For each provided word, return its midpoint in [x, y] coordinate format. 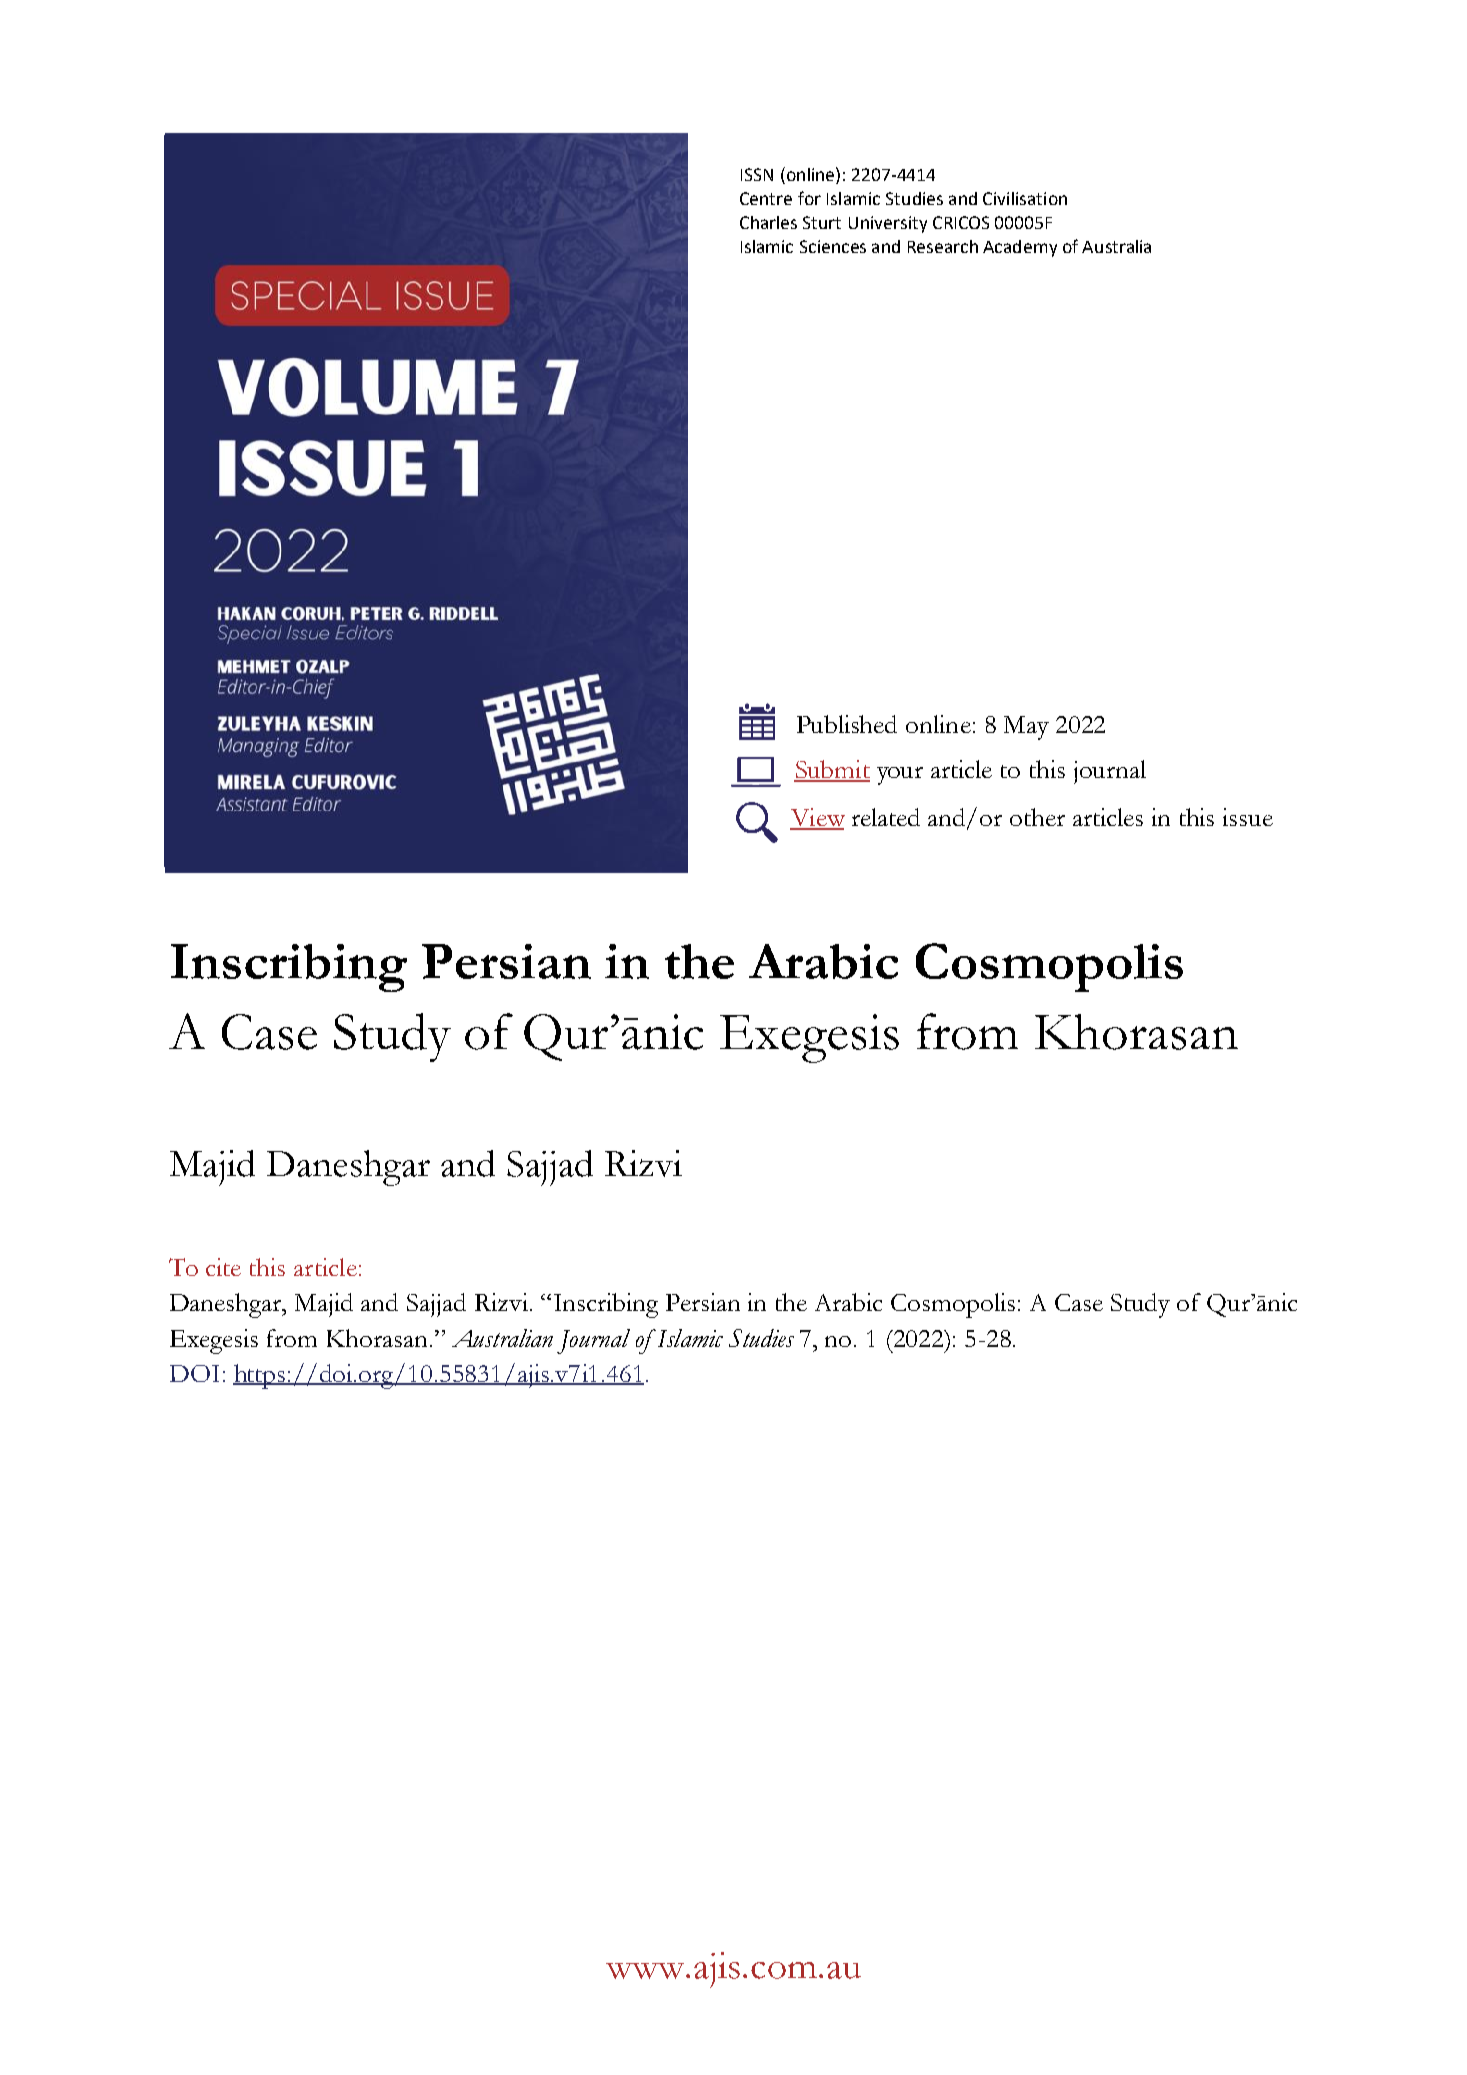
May [1026, 728]
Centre [766, 198]
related [886, 817]
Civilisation [1025, 198]
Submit [832, 770]
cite [223, 1267]
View [817, 818]
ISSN [757, 174]
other [1037, 817]
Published [847, 724]
